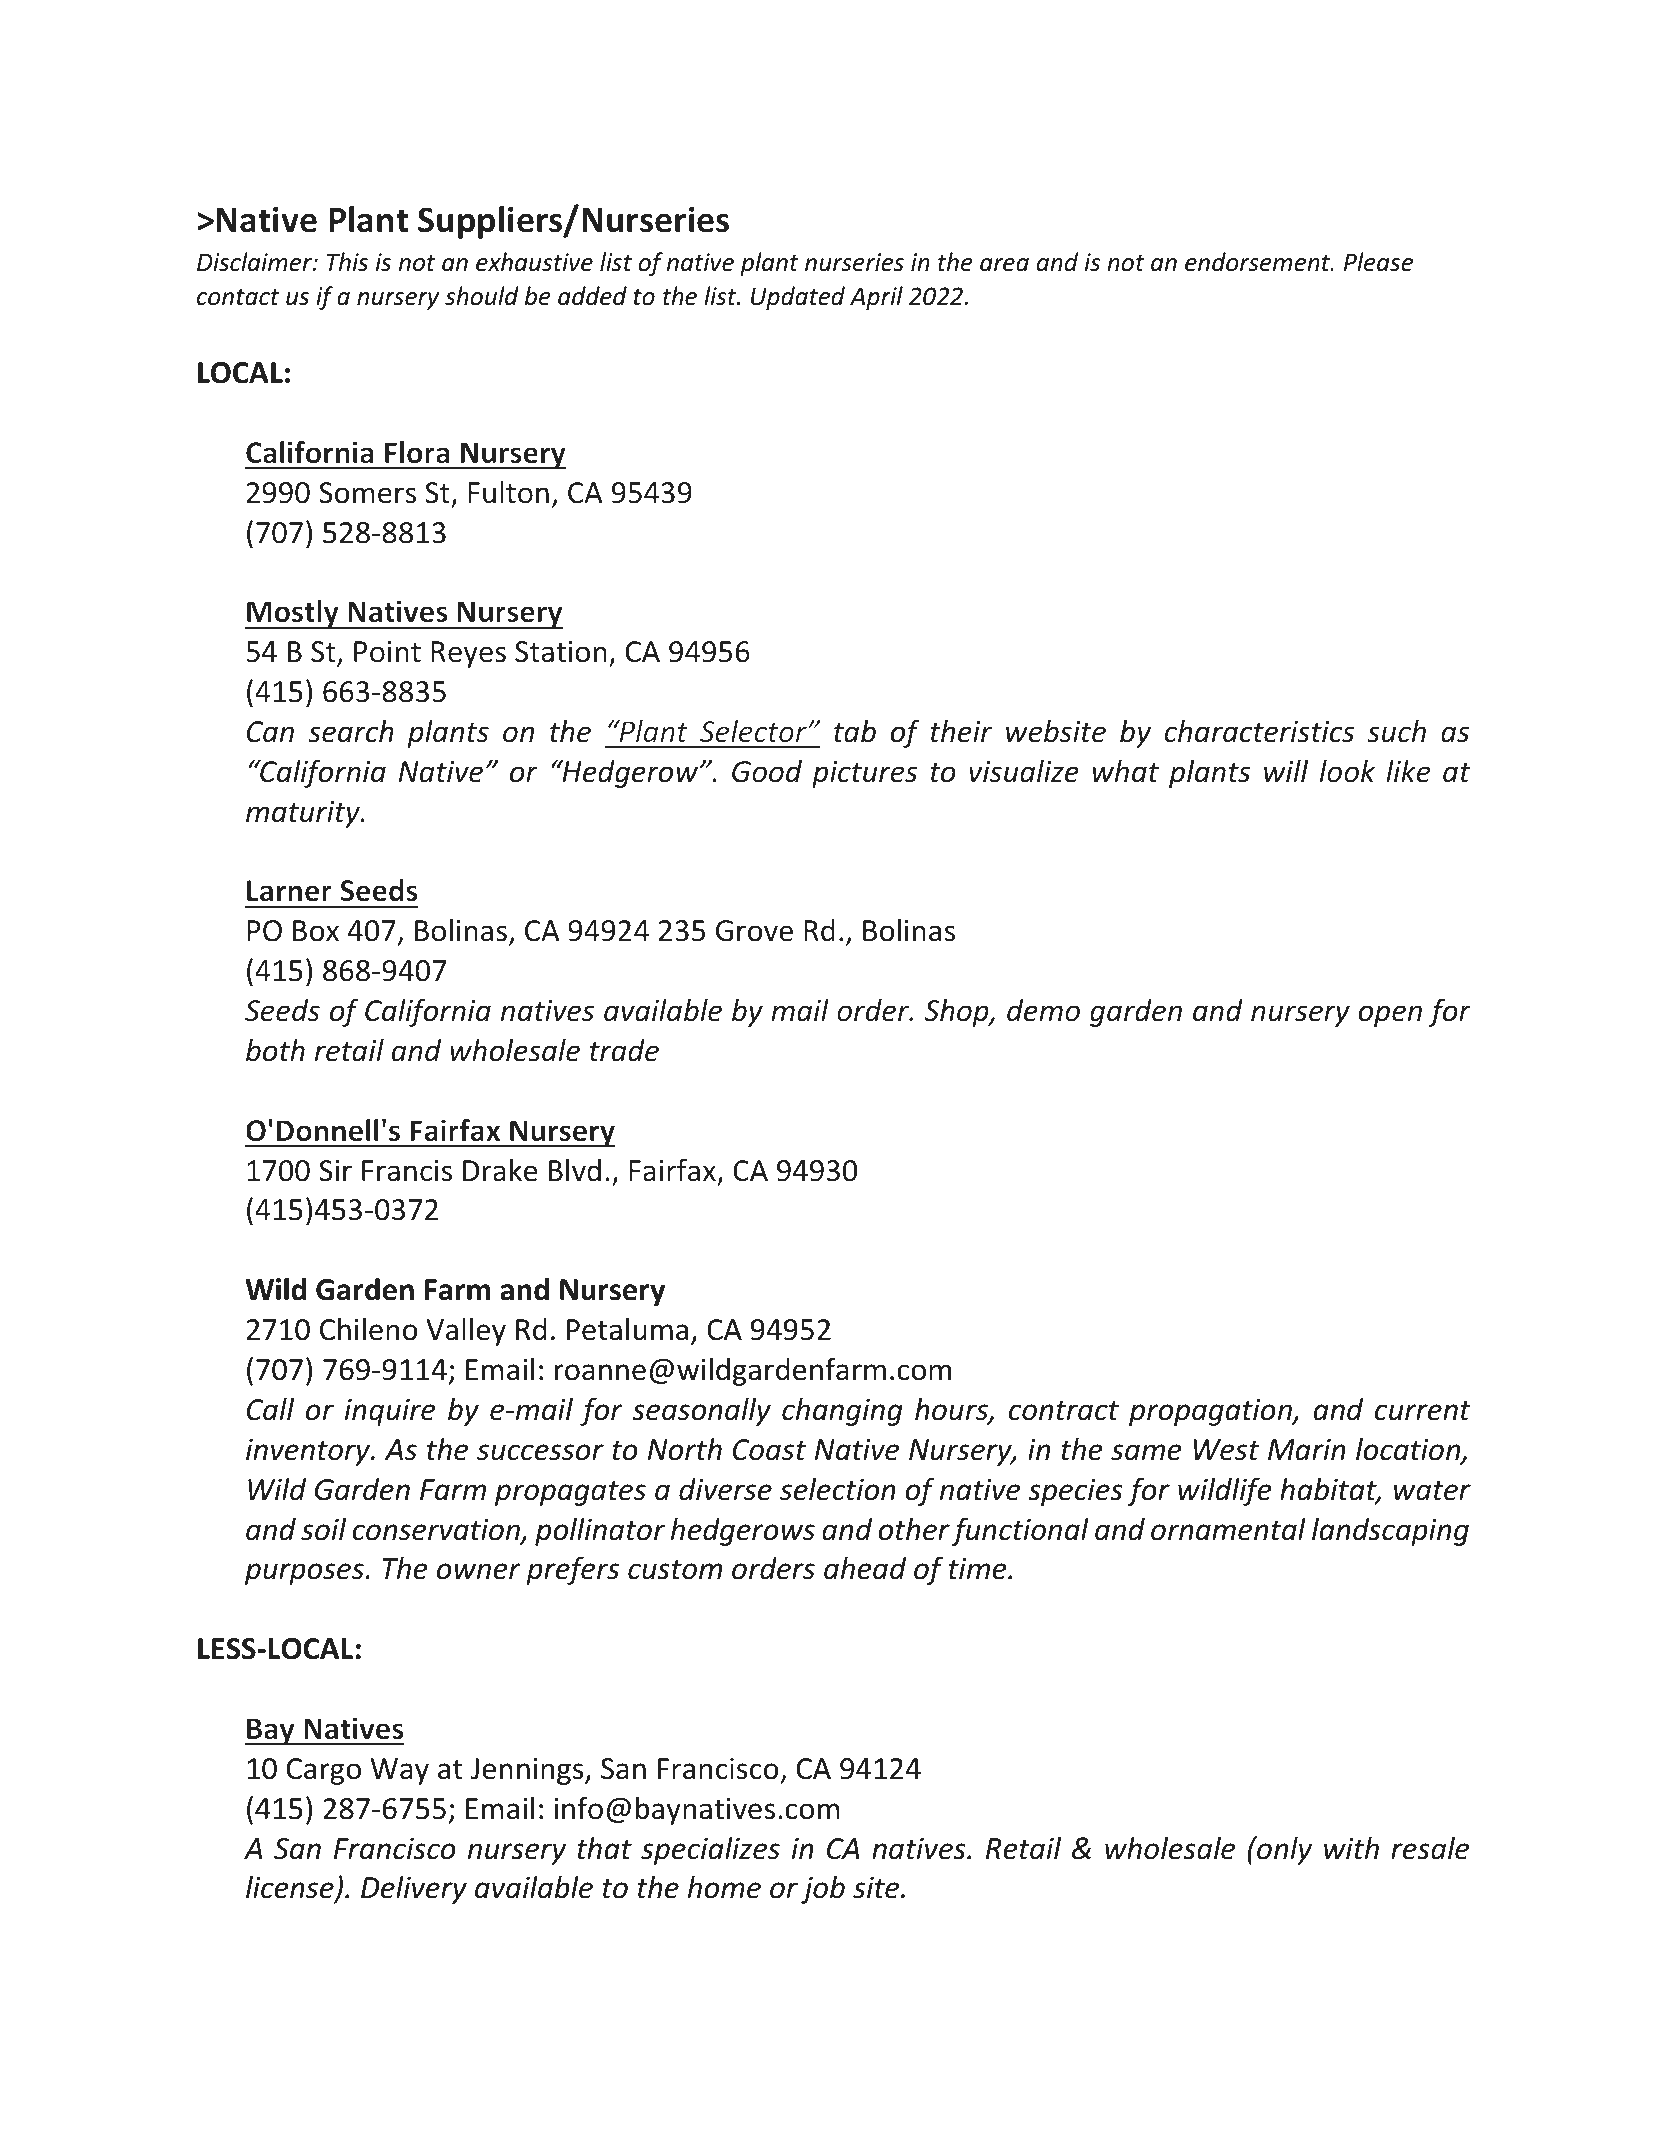 This screenshot has width=1666, height=2156. What do you see at coordinates (957, 1013) in the screenshot?
I see `Shop` at bounding box center [957, 1013].
